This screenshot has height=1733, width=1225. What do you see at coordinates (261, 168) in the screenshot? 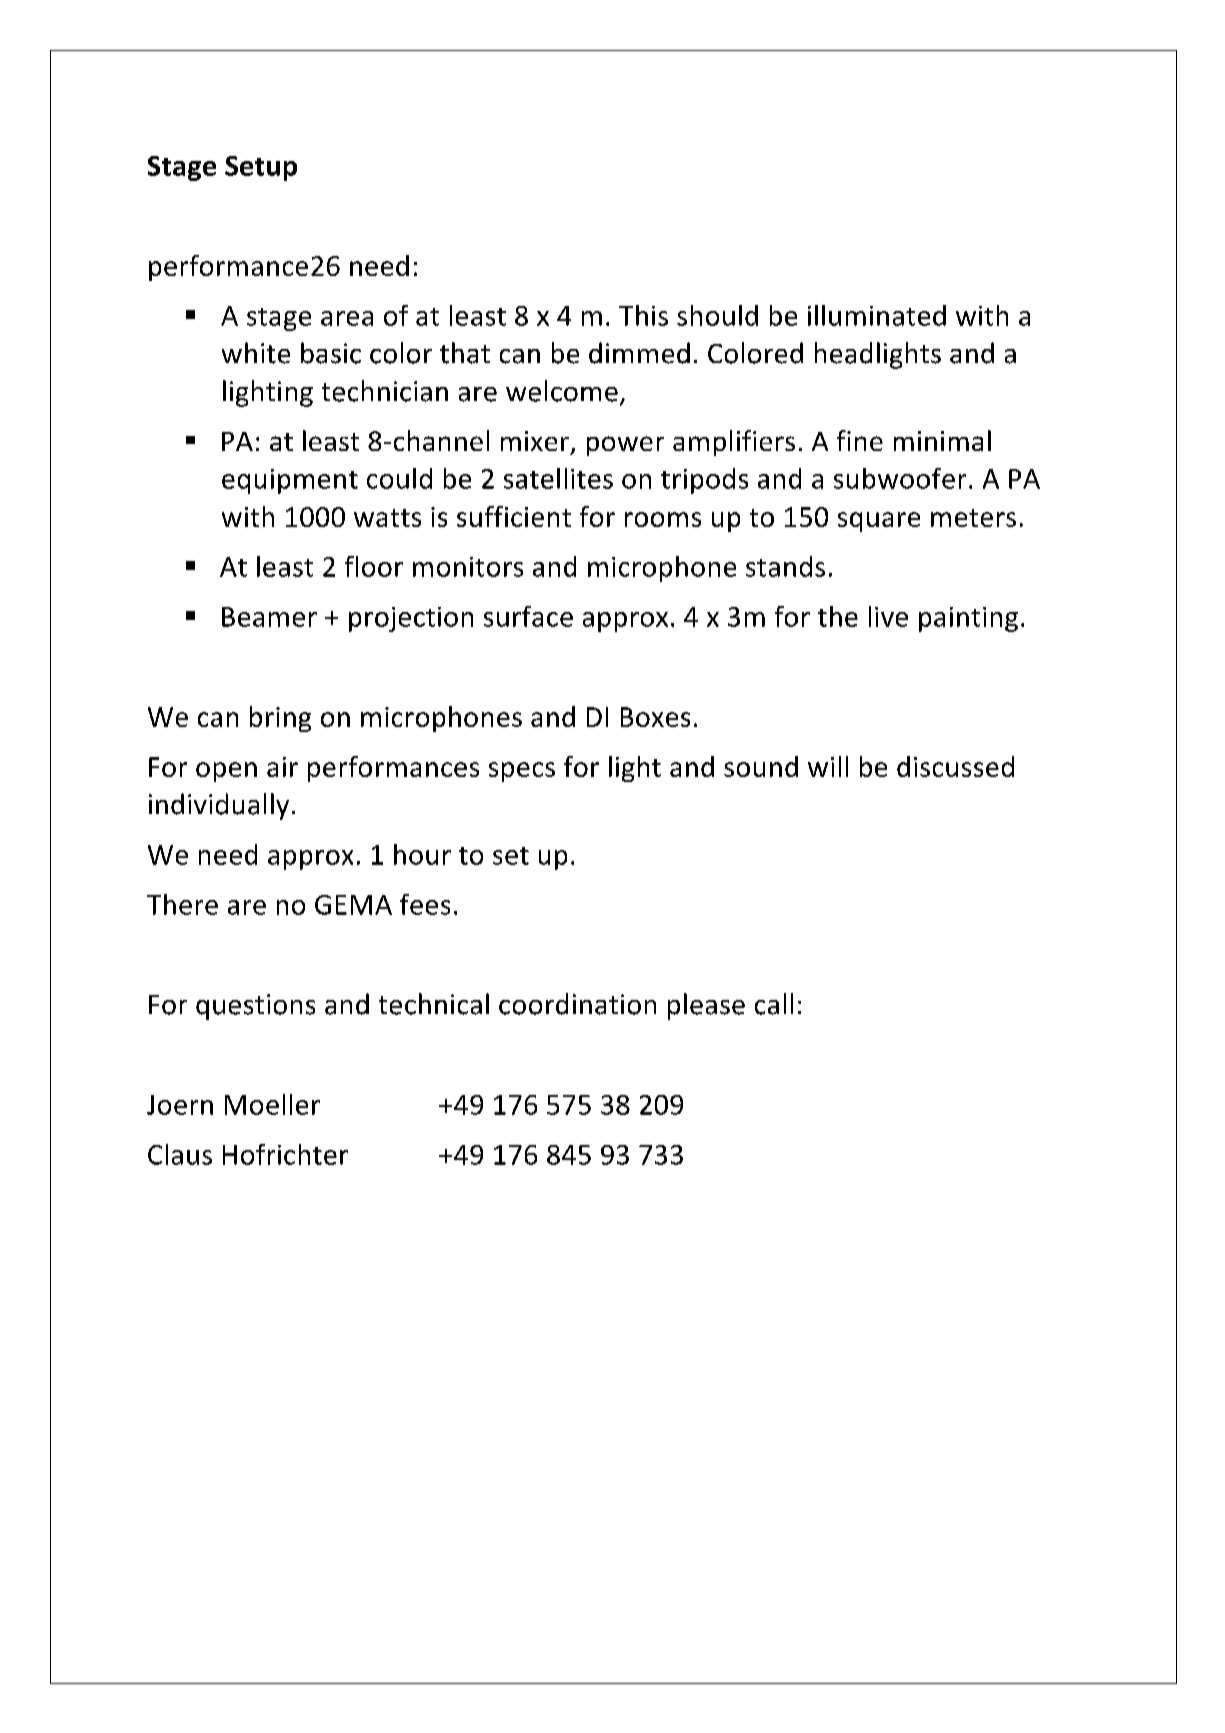
I see `Setup` at bounding box center [261, 168].
